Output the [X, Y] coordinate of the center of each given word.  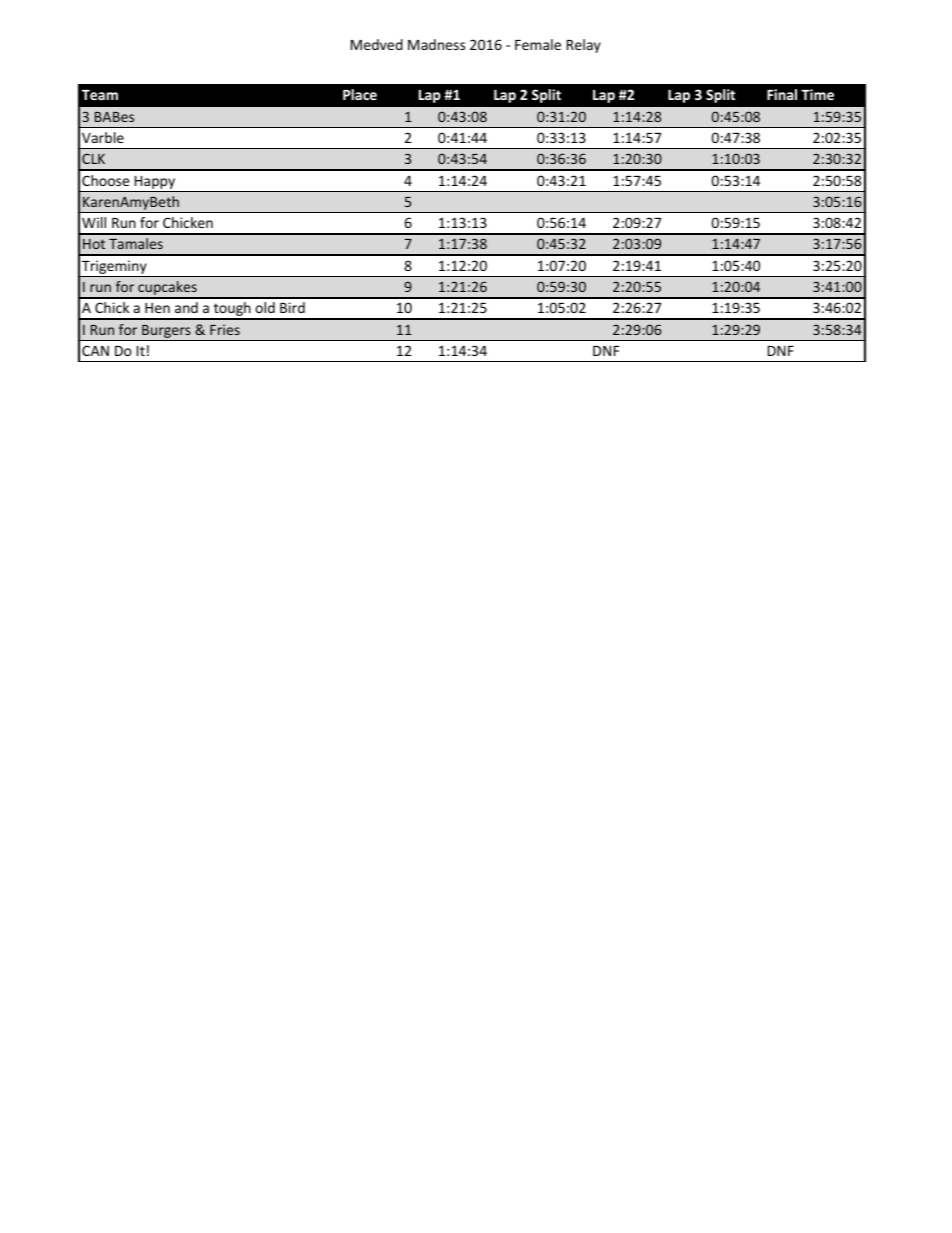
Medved [377, 44]
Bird [292, 307]
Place [360, 94]
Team [100, 95]
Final [782, 94]
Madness [436, 44]
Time [817, 94]
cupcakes [167, 289]
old [265, 307]
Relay [584, 46]
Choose [106, 180]
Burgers [166, 331]
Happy [155, 182]
